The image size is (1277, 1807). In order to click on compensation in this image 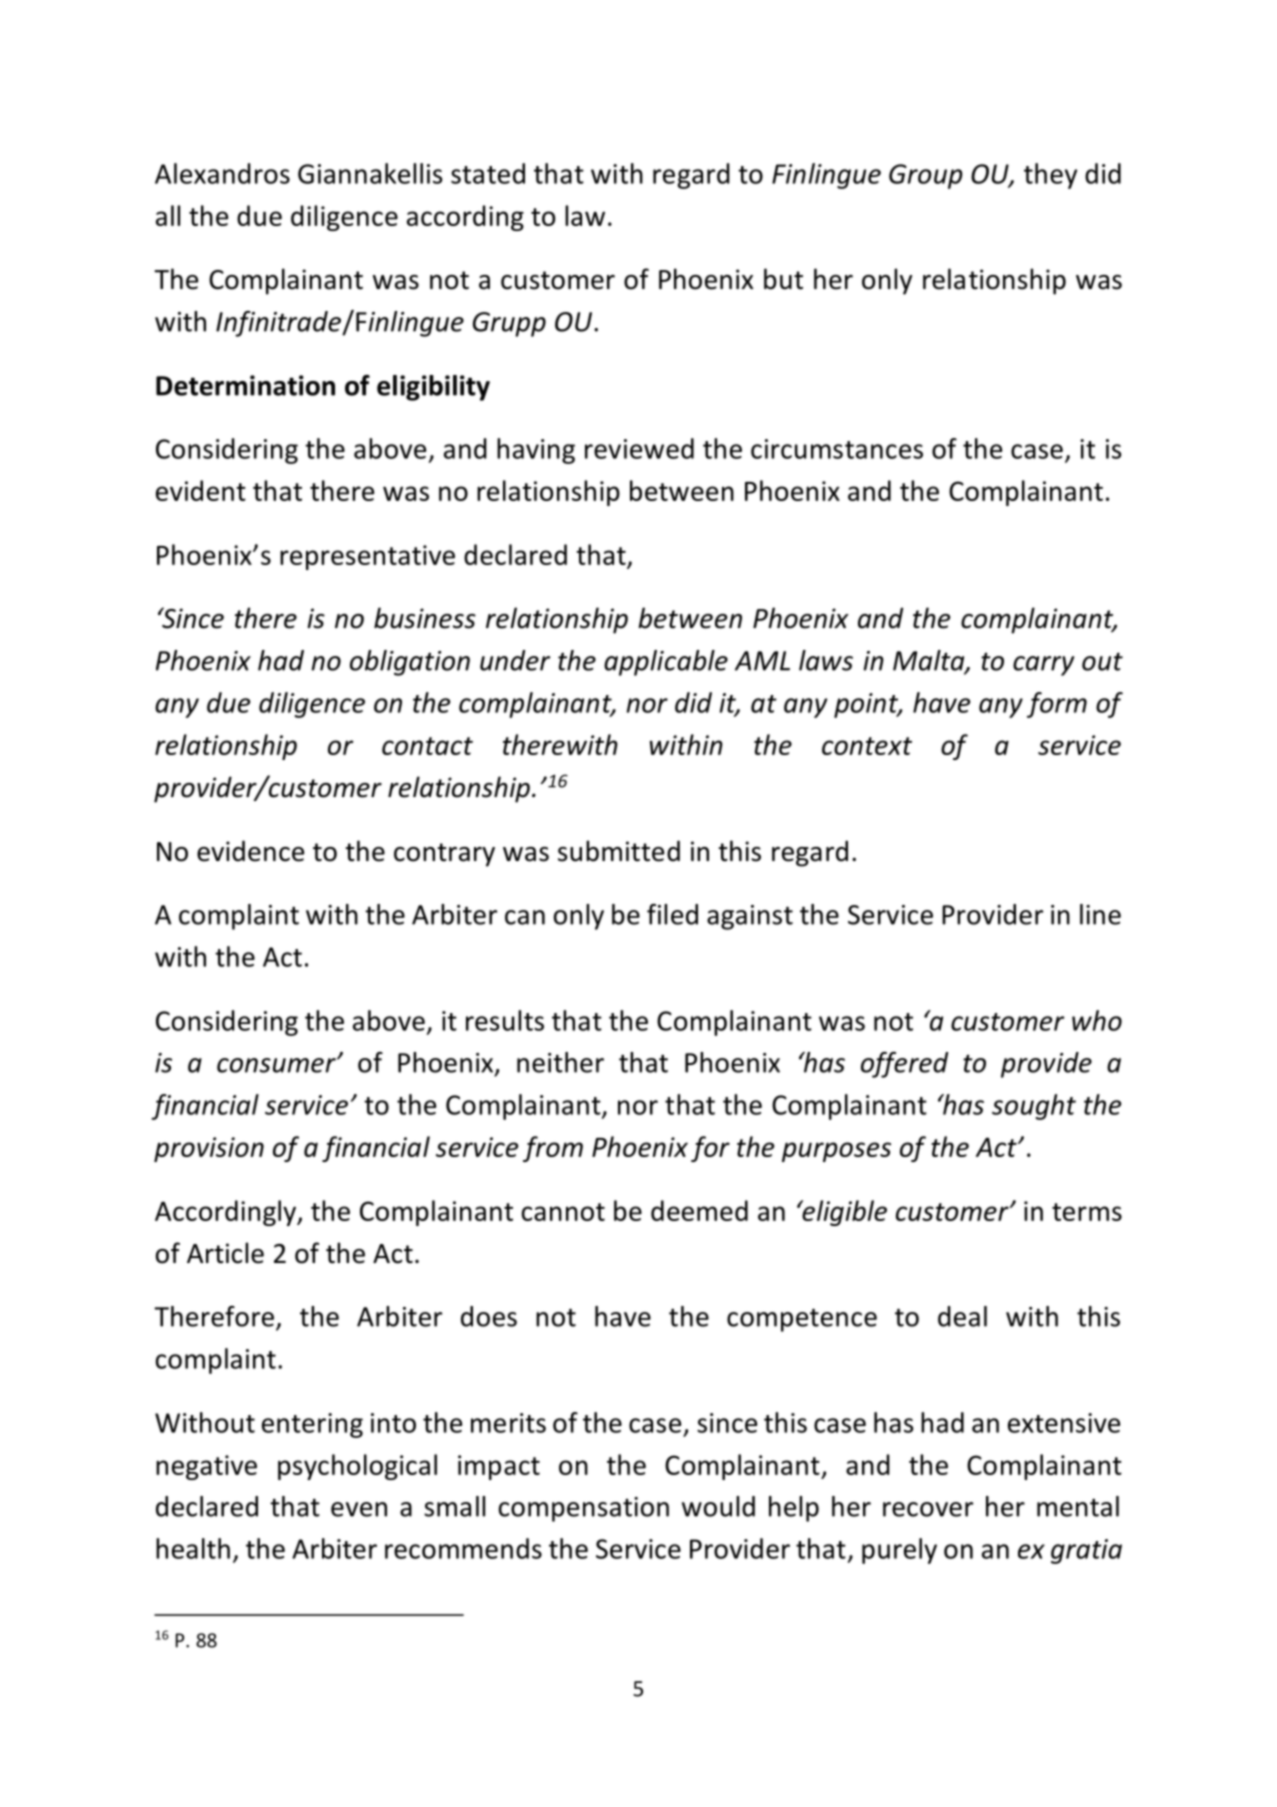, I will do `click(584, 1509)`.
